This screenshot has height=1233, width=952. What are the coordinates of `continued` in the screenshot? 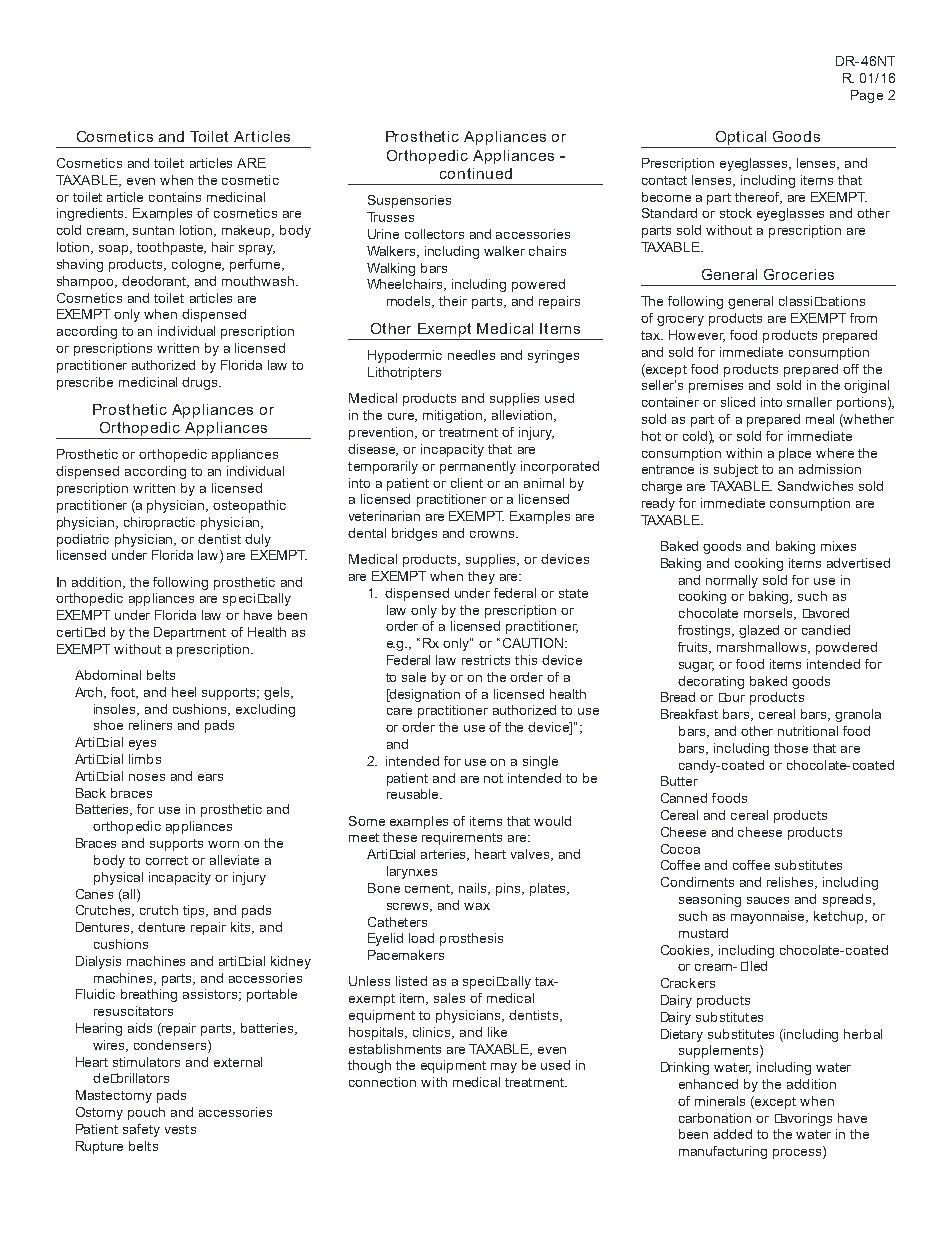 It's located at (476, 173).
